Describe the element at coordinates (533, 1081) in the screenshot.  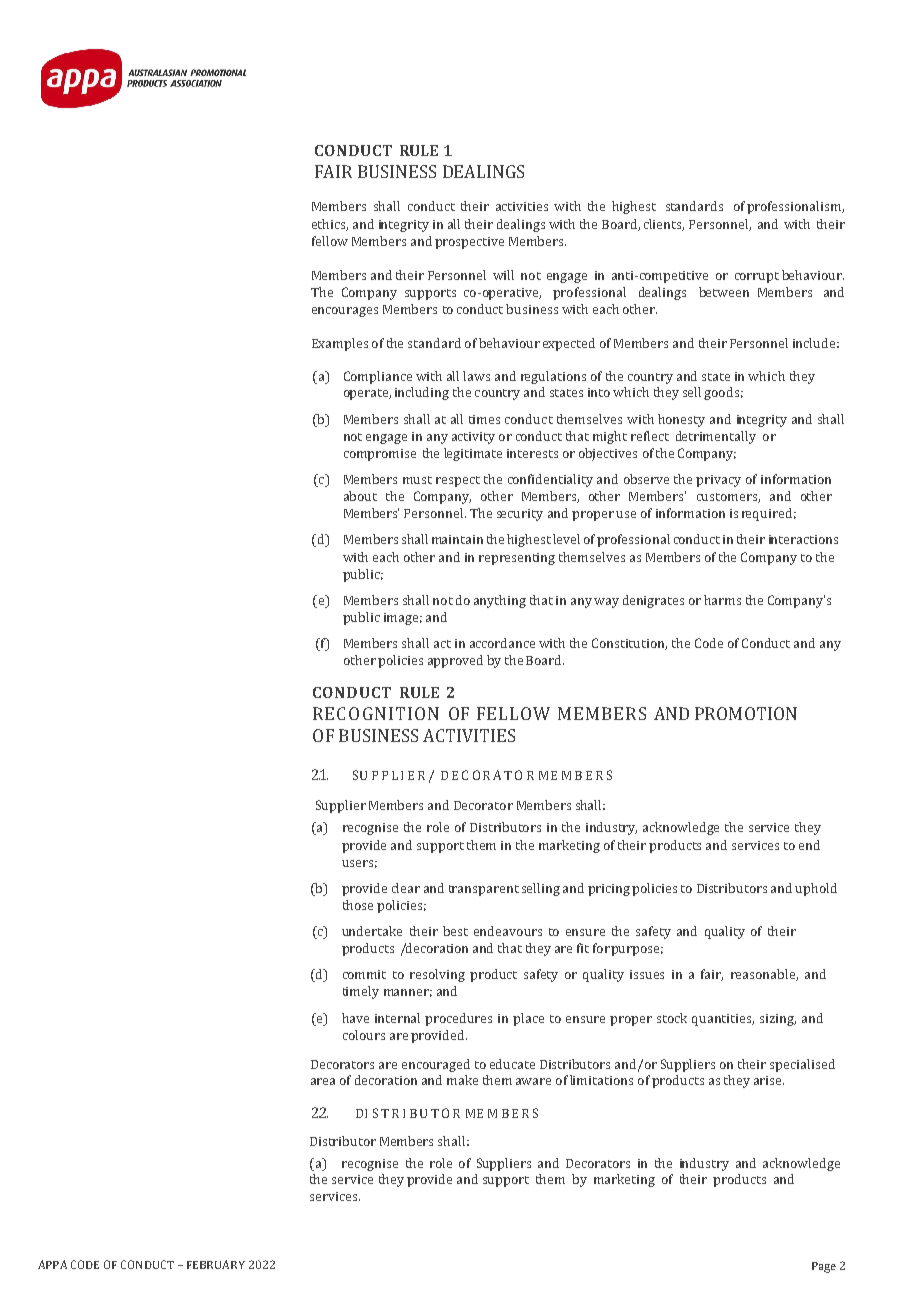
I see `aware` at that location.
